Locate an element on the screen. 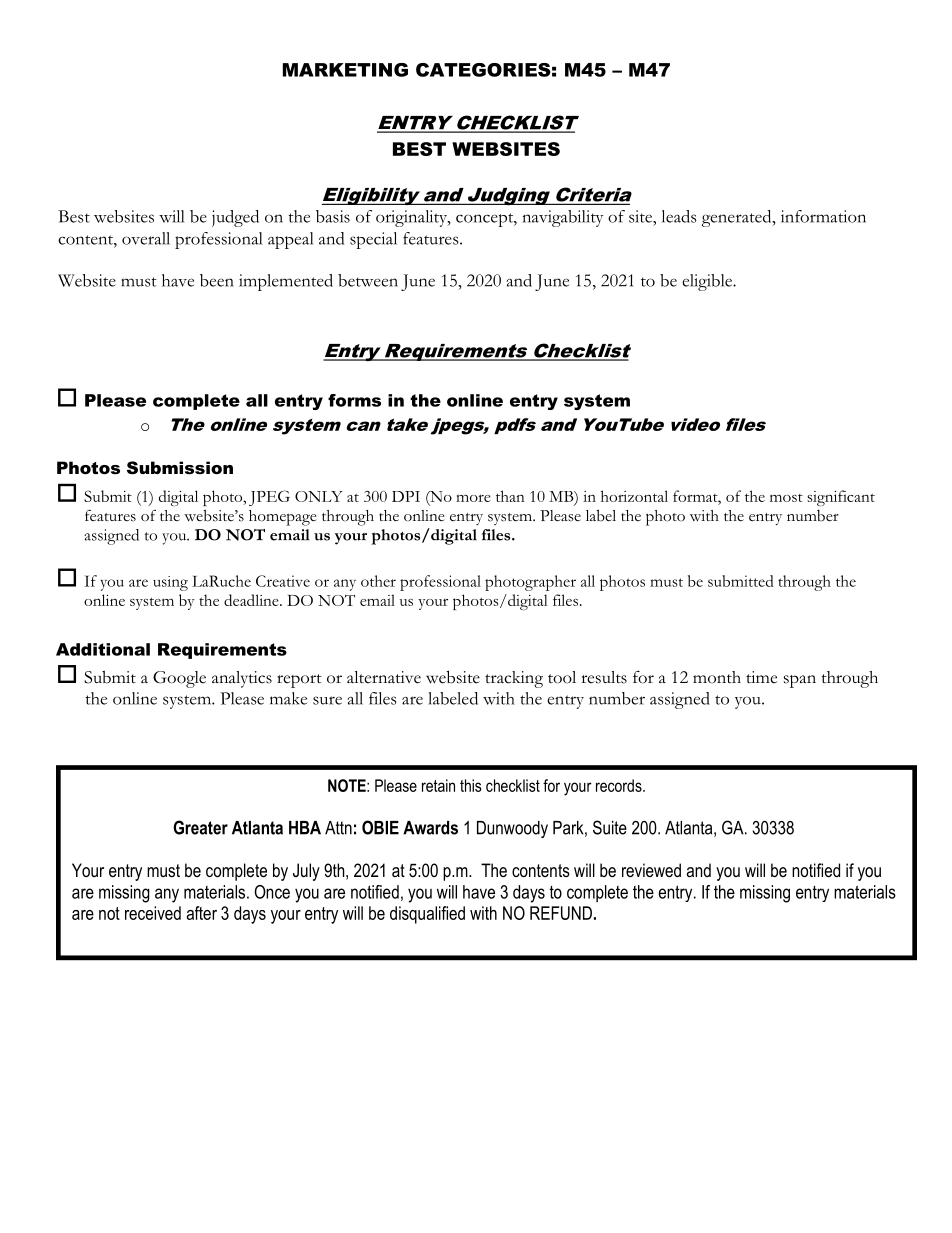  eligible is located at coordinates (708, 282).
